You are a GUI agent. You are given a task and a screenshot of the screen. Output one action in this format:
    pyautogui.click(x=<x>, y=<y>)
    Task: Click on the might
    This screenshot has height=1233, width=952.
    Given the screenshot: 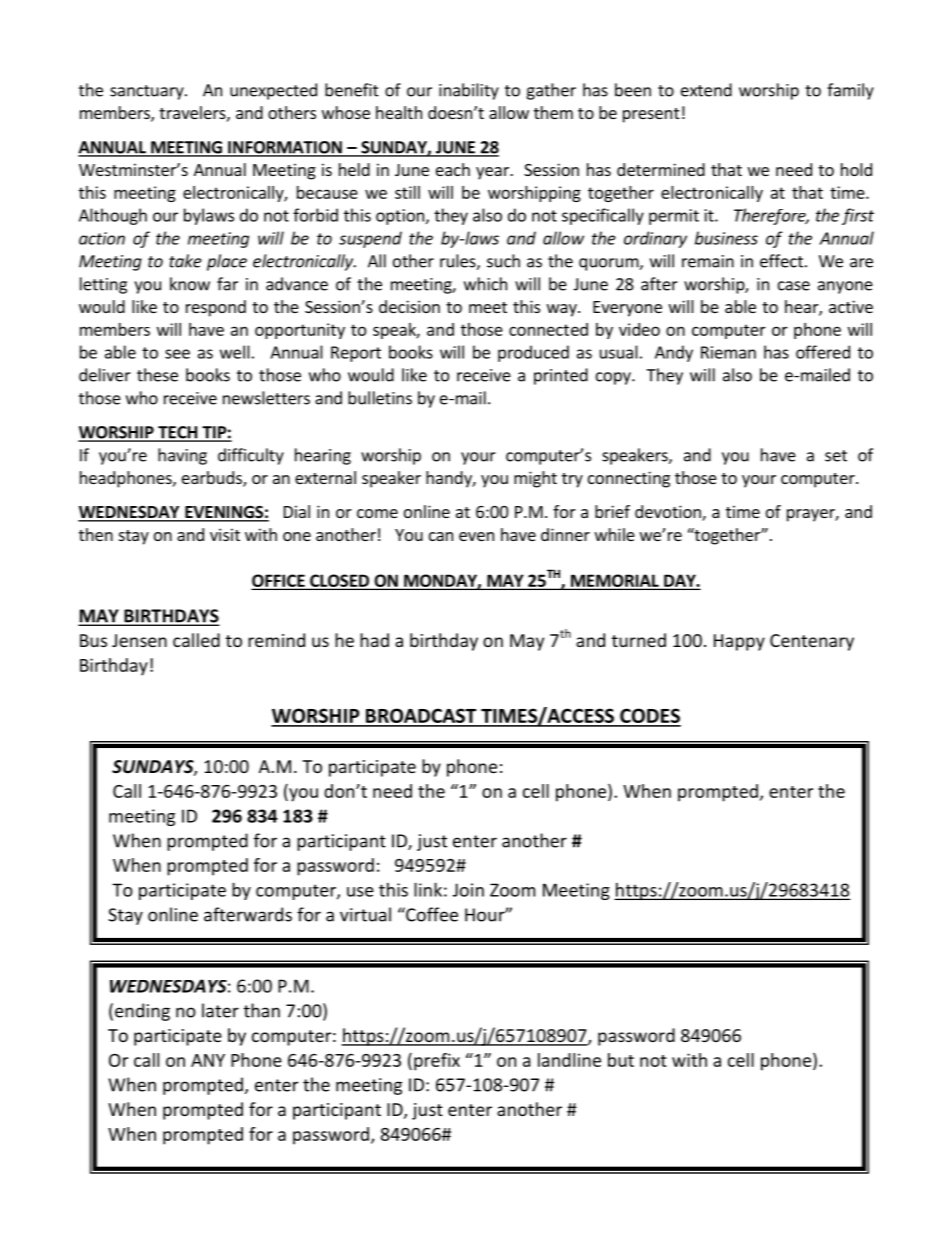 What is the action you would take?
    pyautogui.click(x=535, y=479)
